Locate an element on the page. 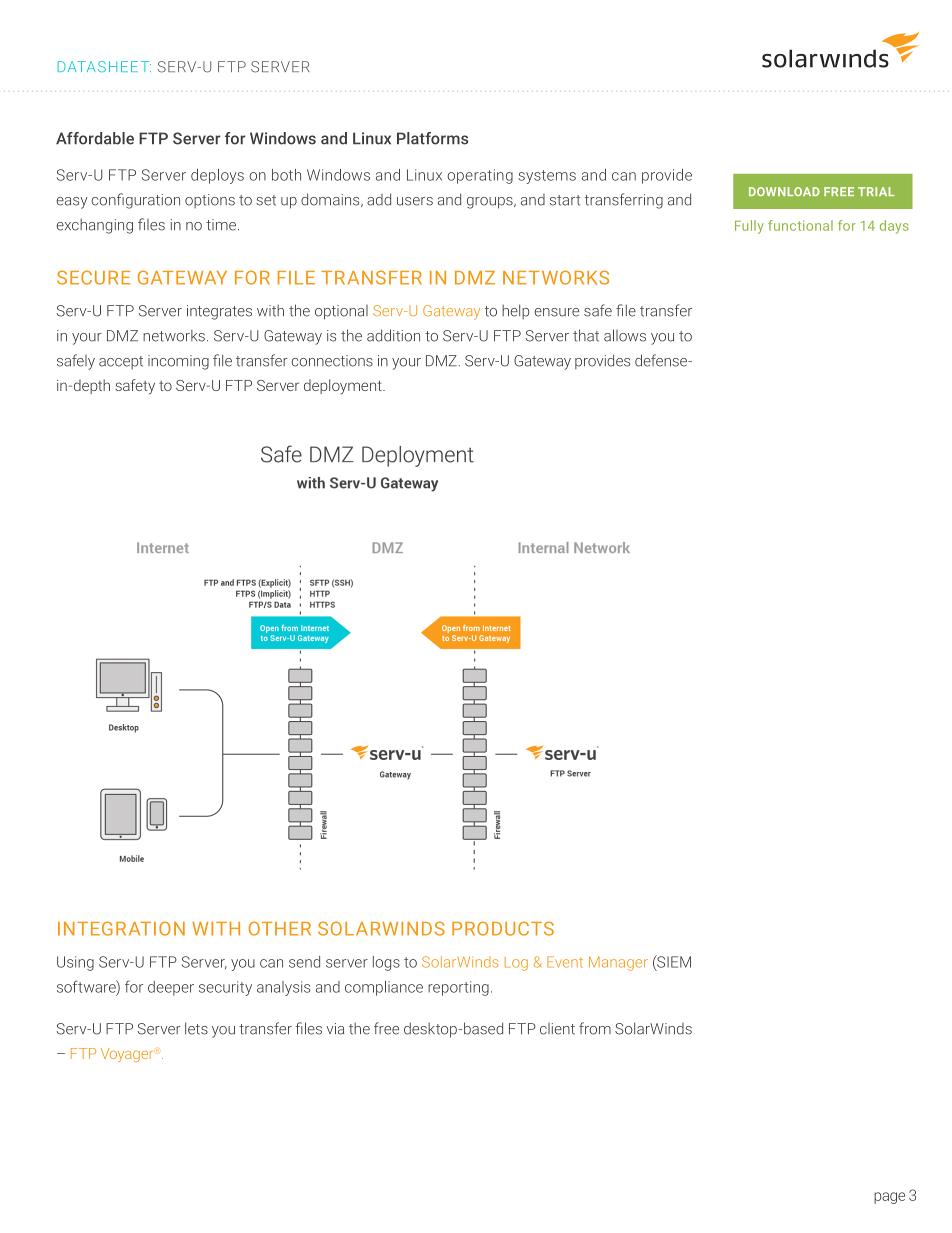 This page has width=952, height=1233. DOWNLOAD is located at coordinates (784, 191).
